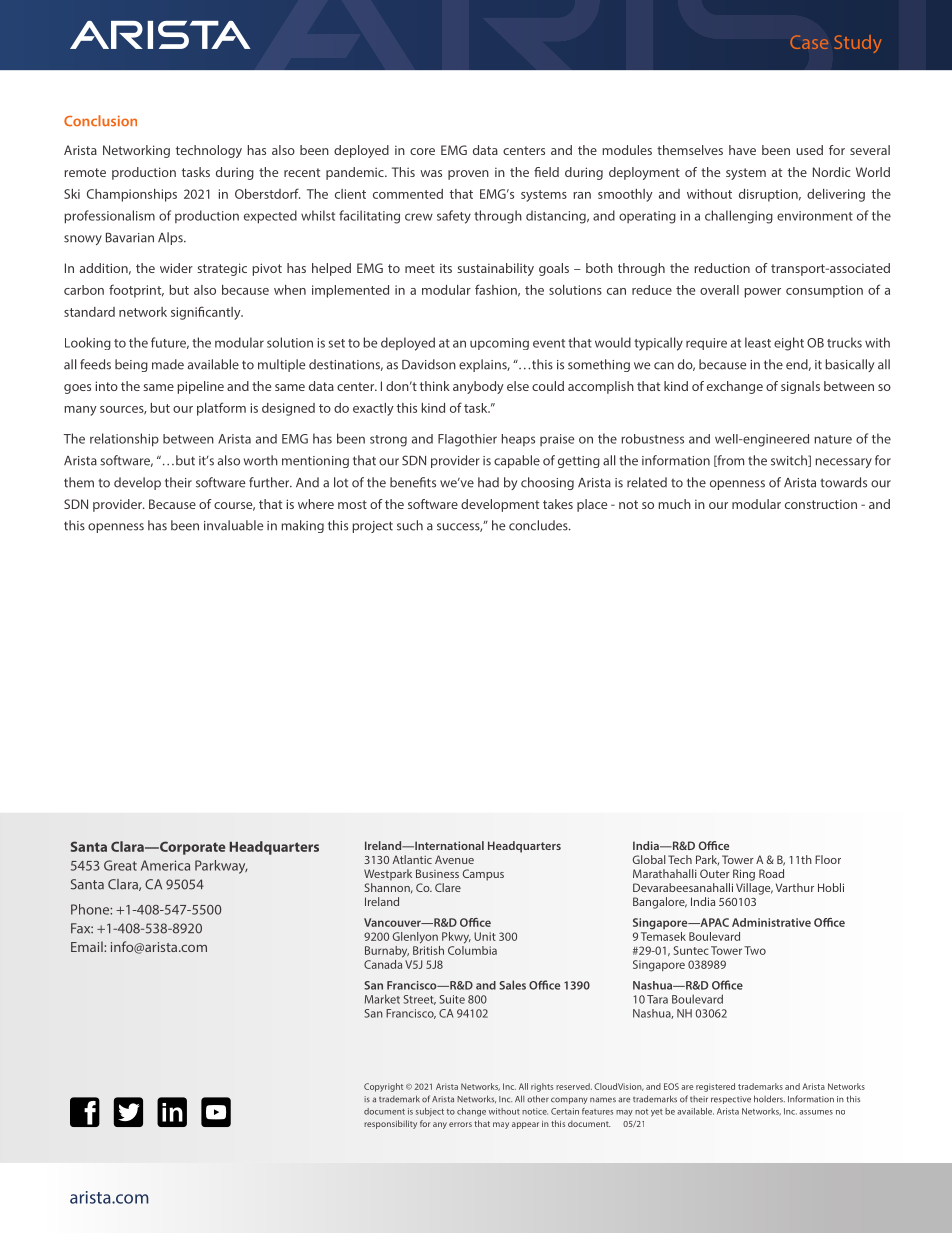  What do you see at coordinates (383, 1087) in the document?
I see `Copyright` at bounding box center [383, 1087].
